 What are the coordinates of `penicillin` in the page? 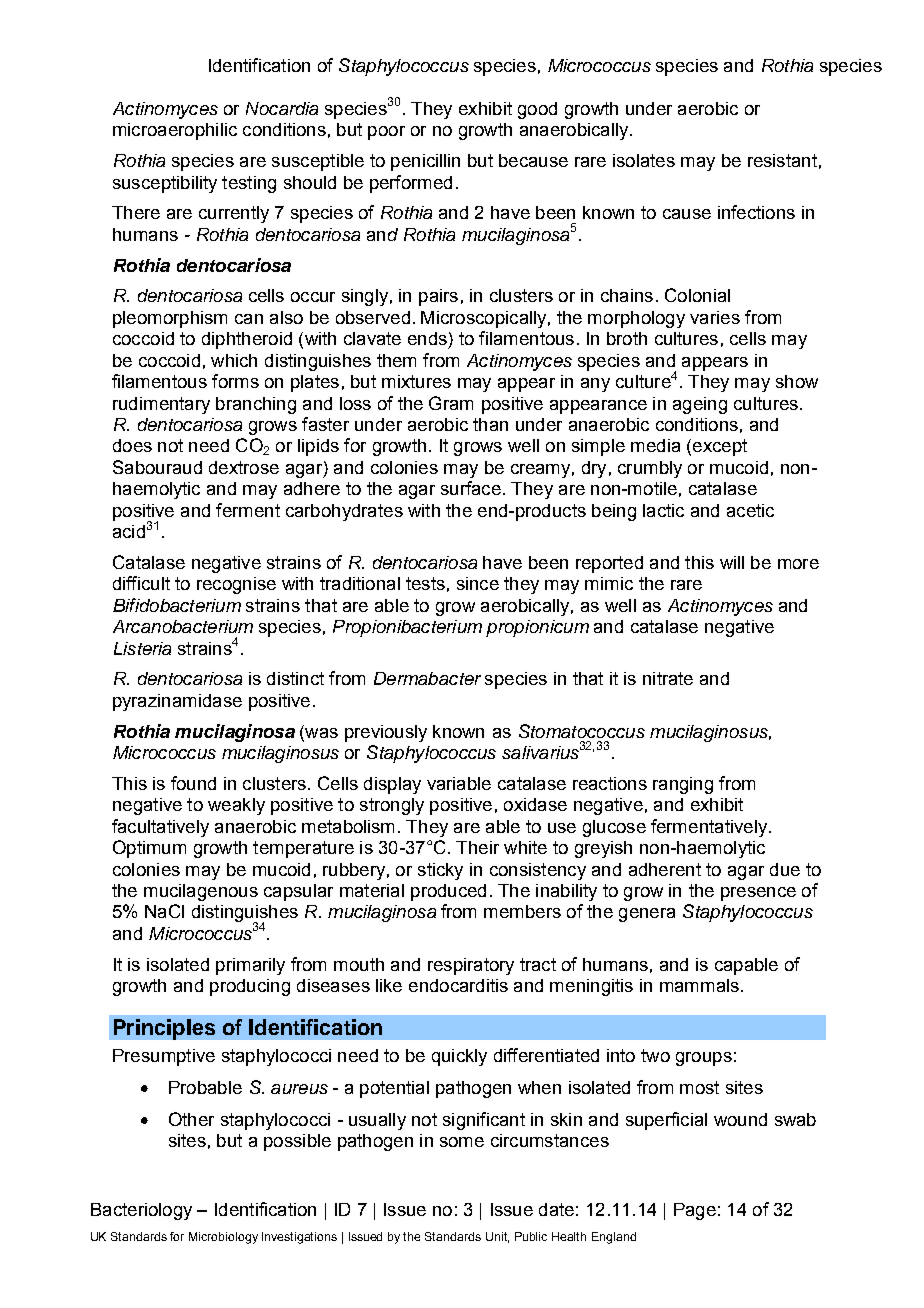 It's located at (425, 162).
